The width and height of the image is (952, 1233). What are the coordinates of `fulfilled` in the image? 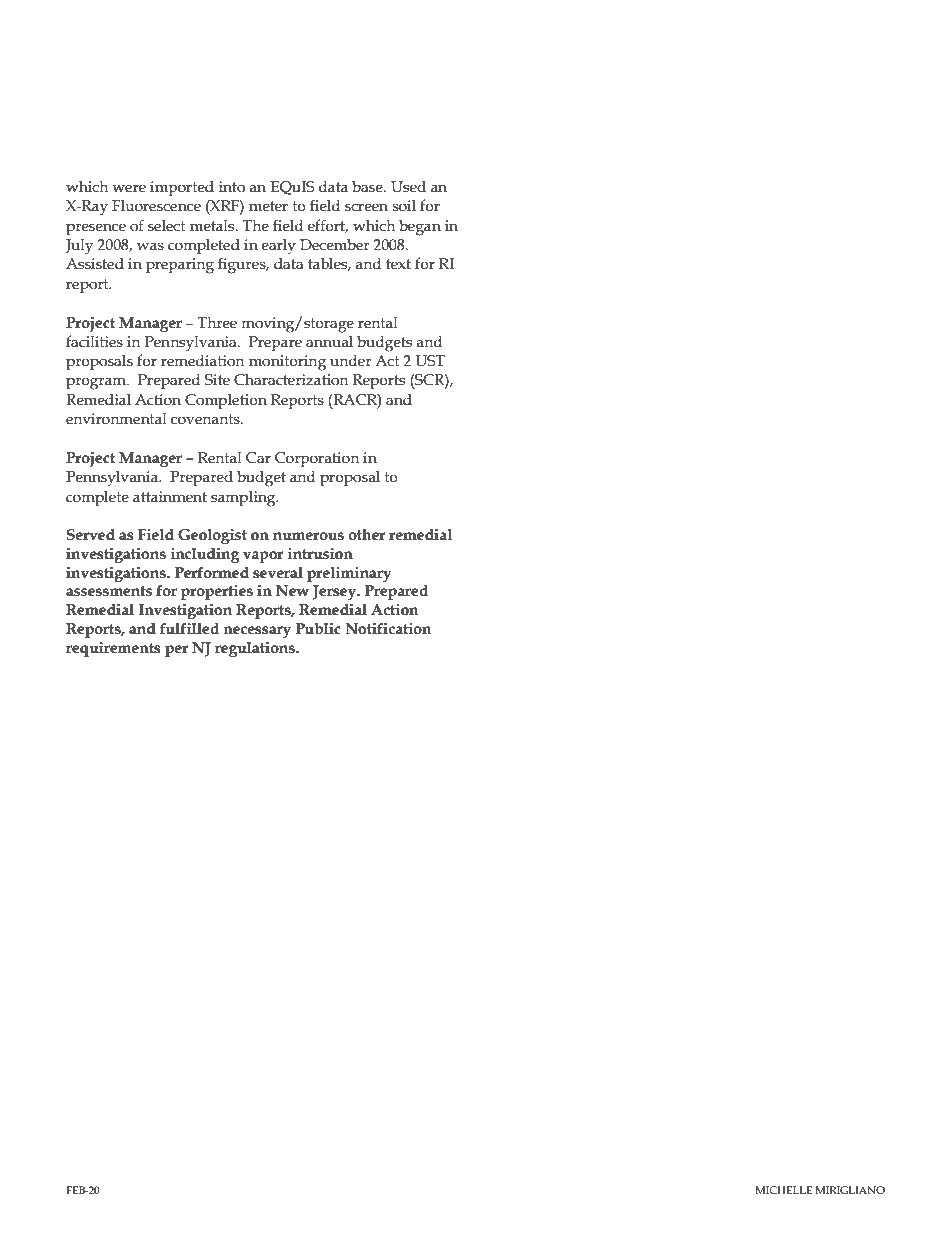 It's located at (189, 629).
